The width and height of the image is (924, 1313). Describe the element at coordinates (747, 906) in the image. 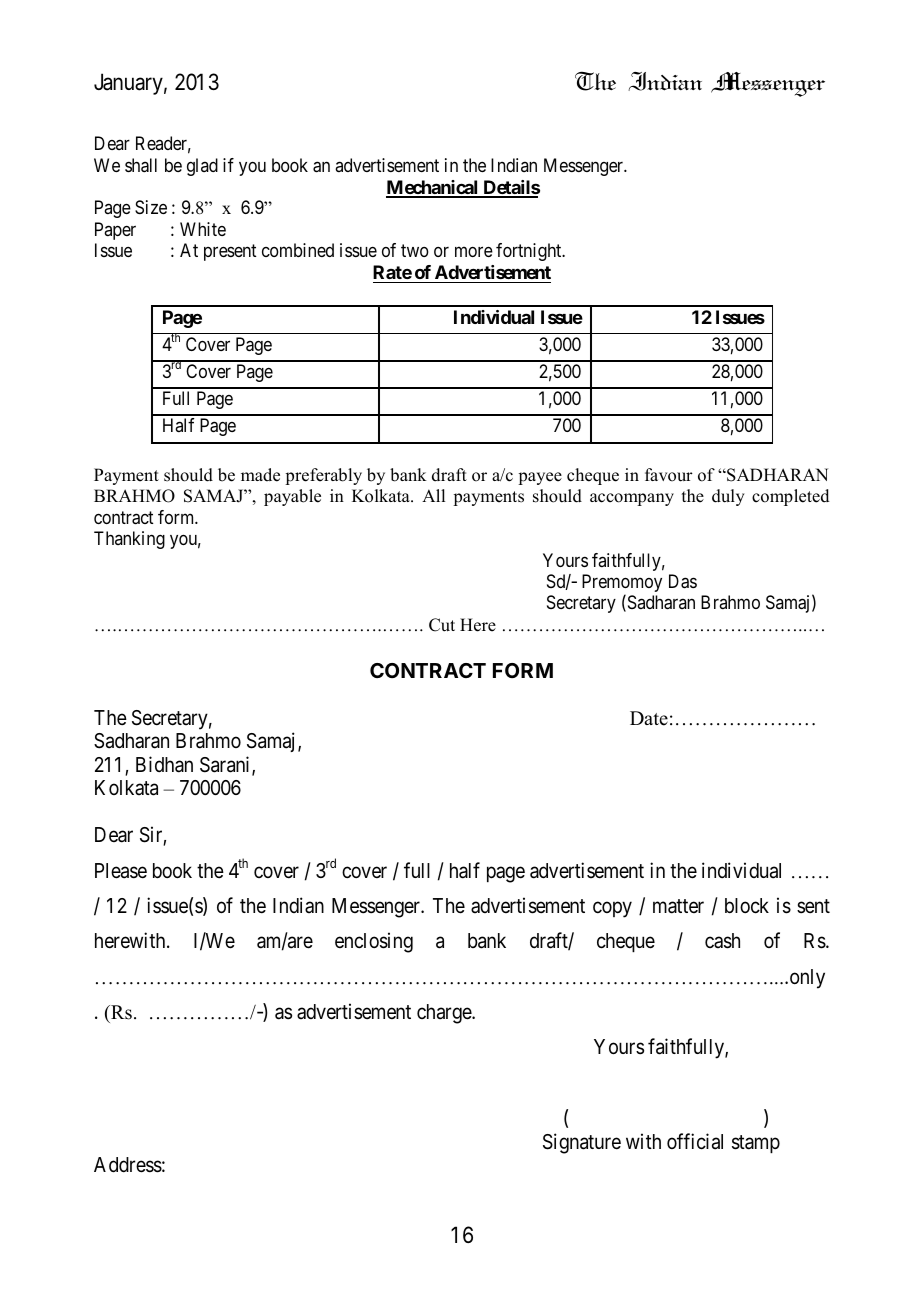

I see `block` at that location.
